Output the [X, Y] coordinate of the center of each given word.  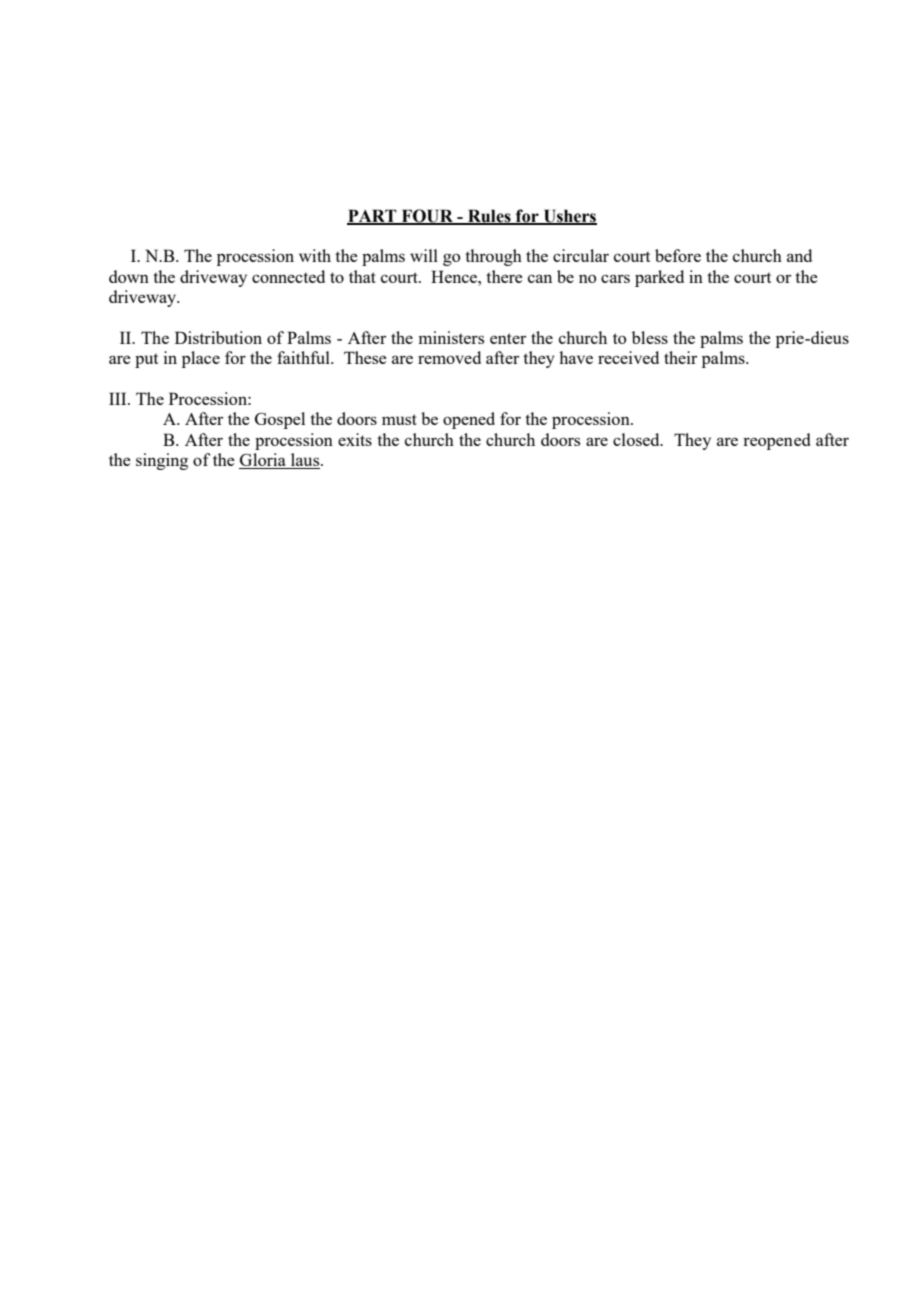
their [680, 357]
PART [373, 216]
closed [637, 439]
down [129, 276]
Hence [455, 276]
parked [659, 278]
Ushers [569, 216]
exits [355, 439]
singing [162, 461]
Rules [489, 216]
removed [449, 357]
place [201, 359]
